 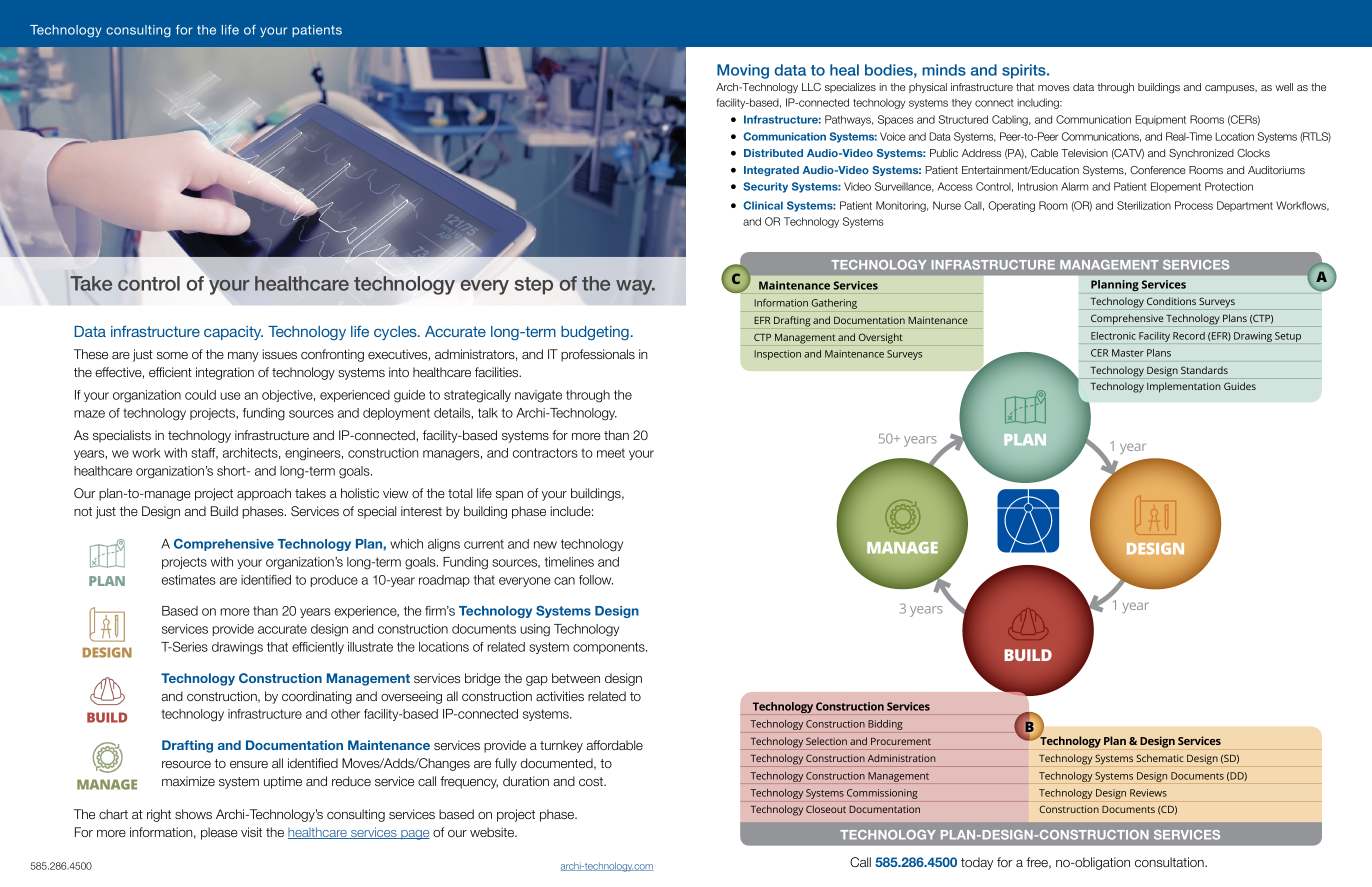 What do you see at coordinates (1184, 387) in the screenshot?
I see `Implementation` at bounding box center [1184, 387].
